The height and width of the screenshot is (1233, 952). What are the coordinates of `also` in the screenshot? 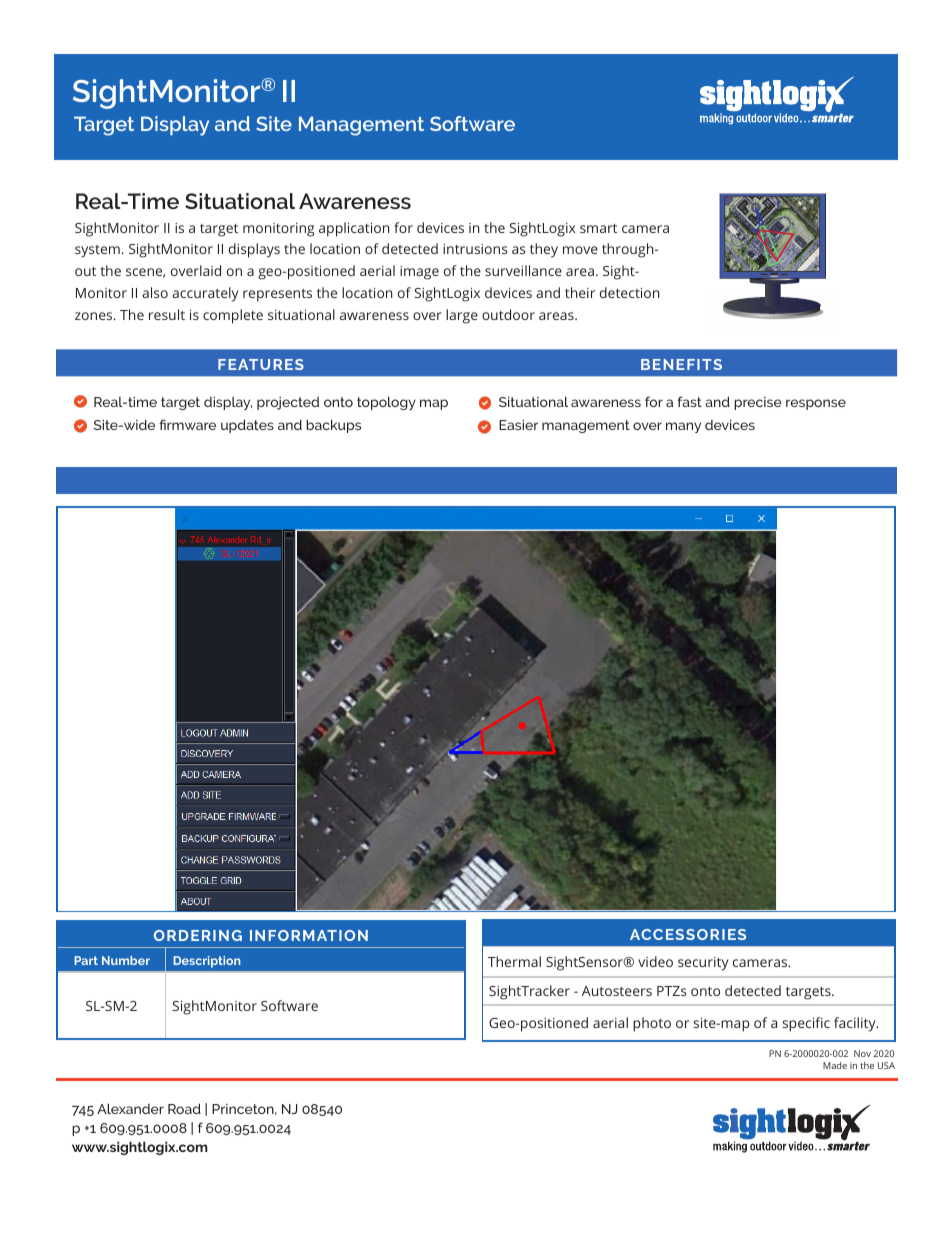 It's located at (155, 292).
